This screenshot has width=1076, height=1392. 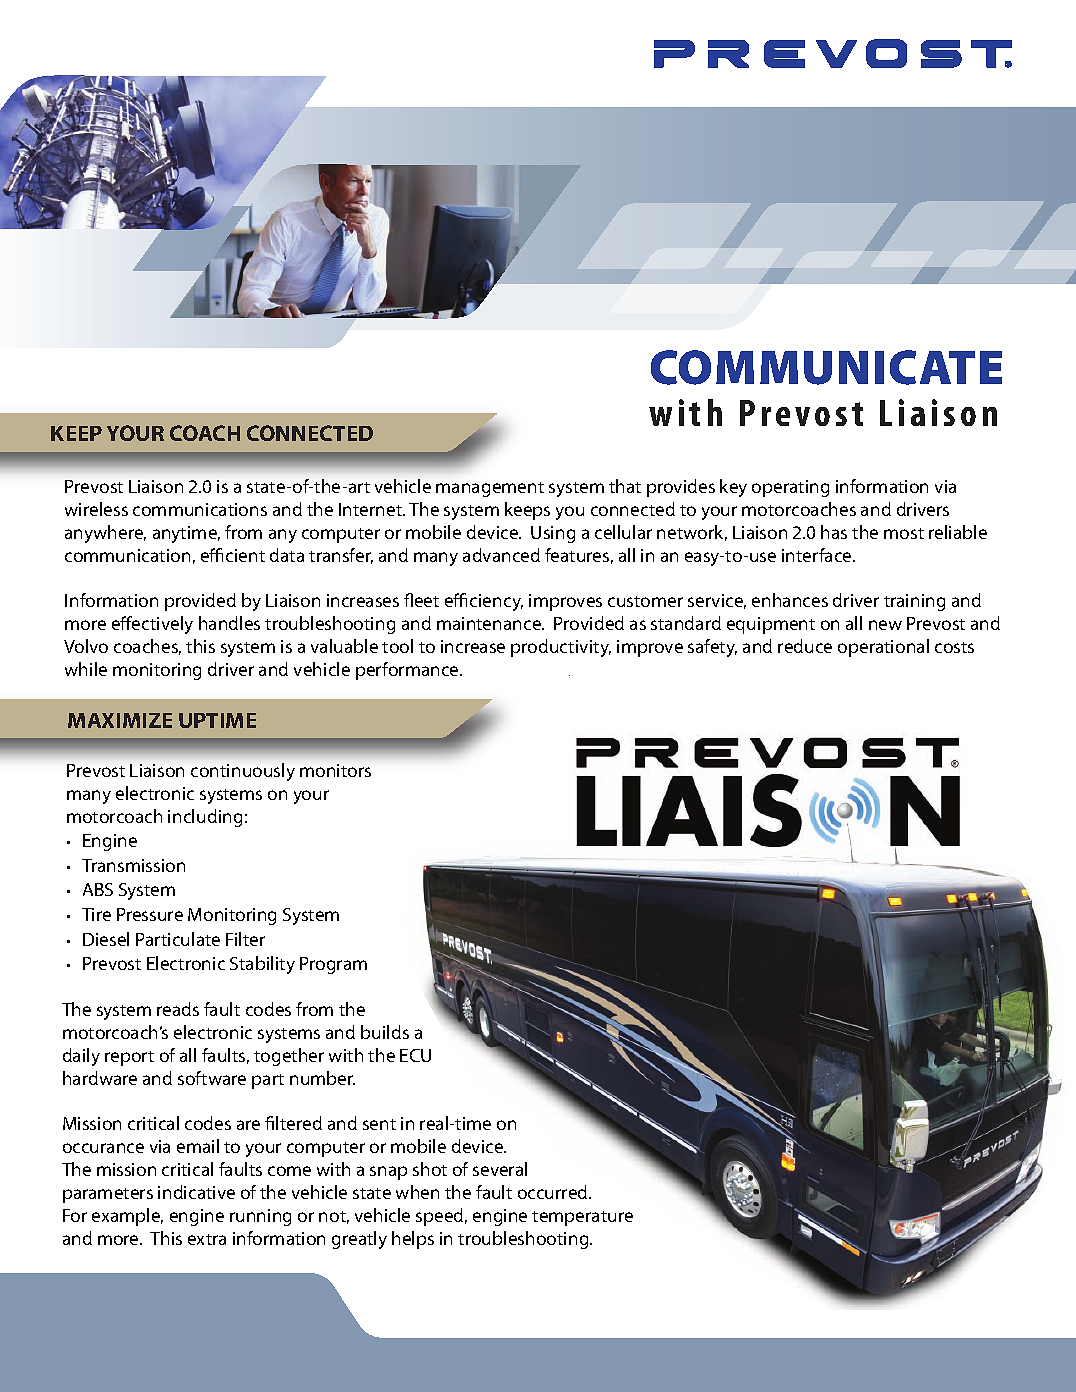 What do you see at coordinates (582, 1218) in the screenshot?
I see `temperature` at bounding box center [582, 1218].
